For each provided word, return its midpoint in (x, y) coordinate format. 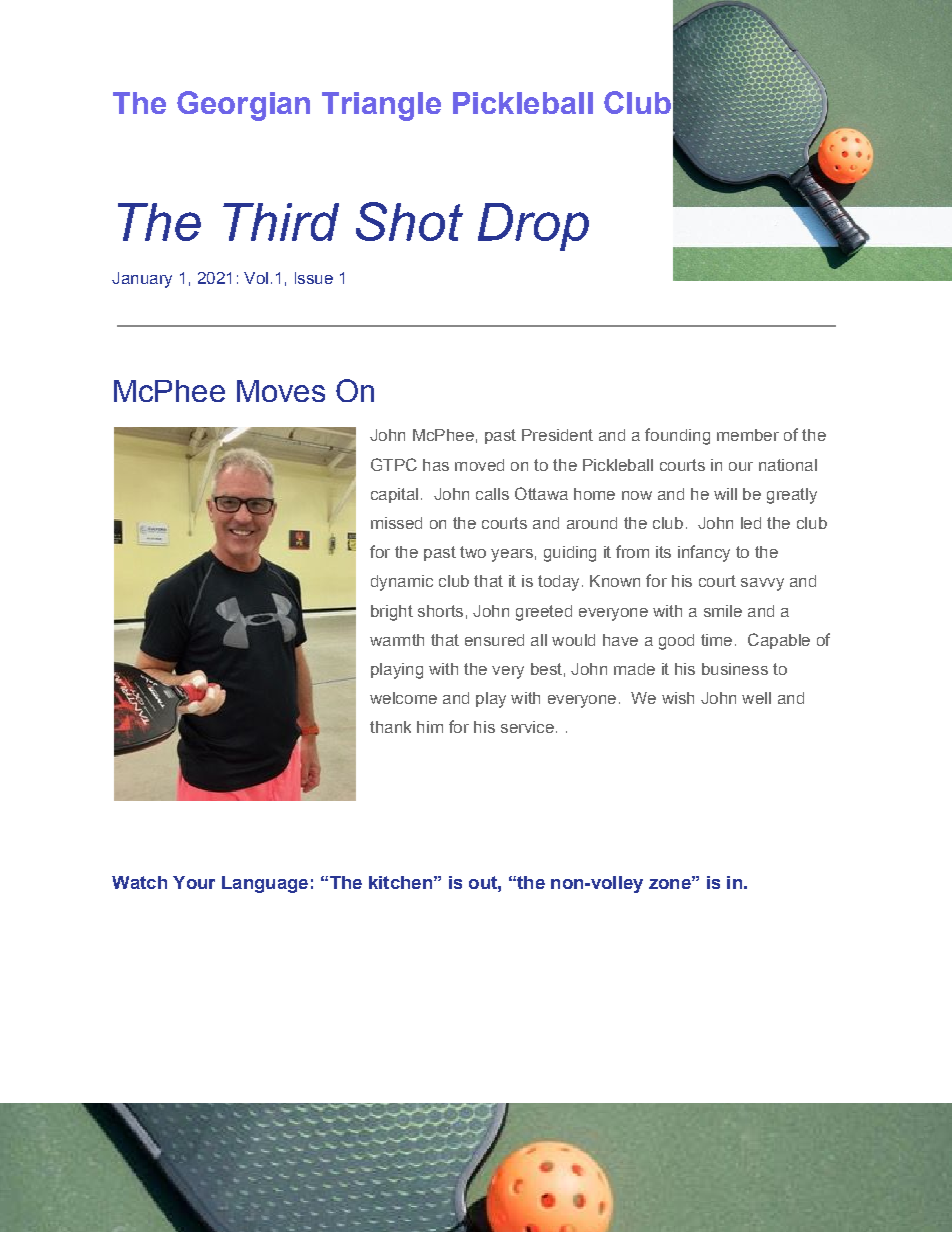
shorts (440, 611)
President (557, 435)
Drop (533, 227)
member (748, 435)
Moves (281, 391)
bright (392, 613)
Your (194, 882)
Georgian (243, 106)
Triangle (381, 106)
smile (723, 611)
